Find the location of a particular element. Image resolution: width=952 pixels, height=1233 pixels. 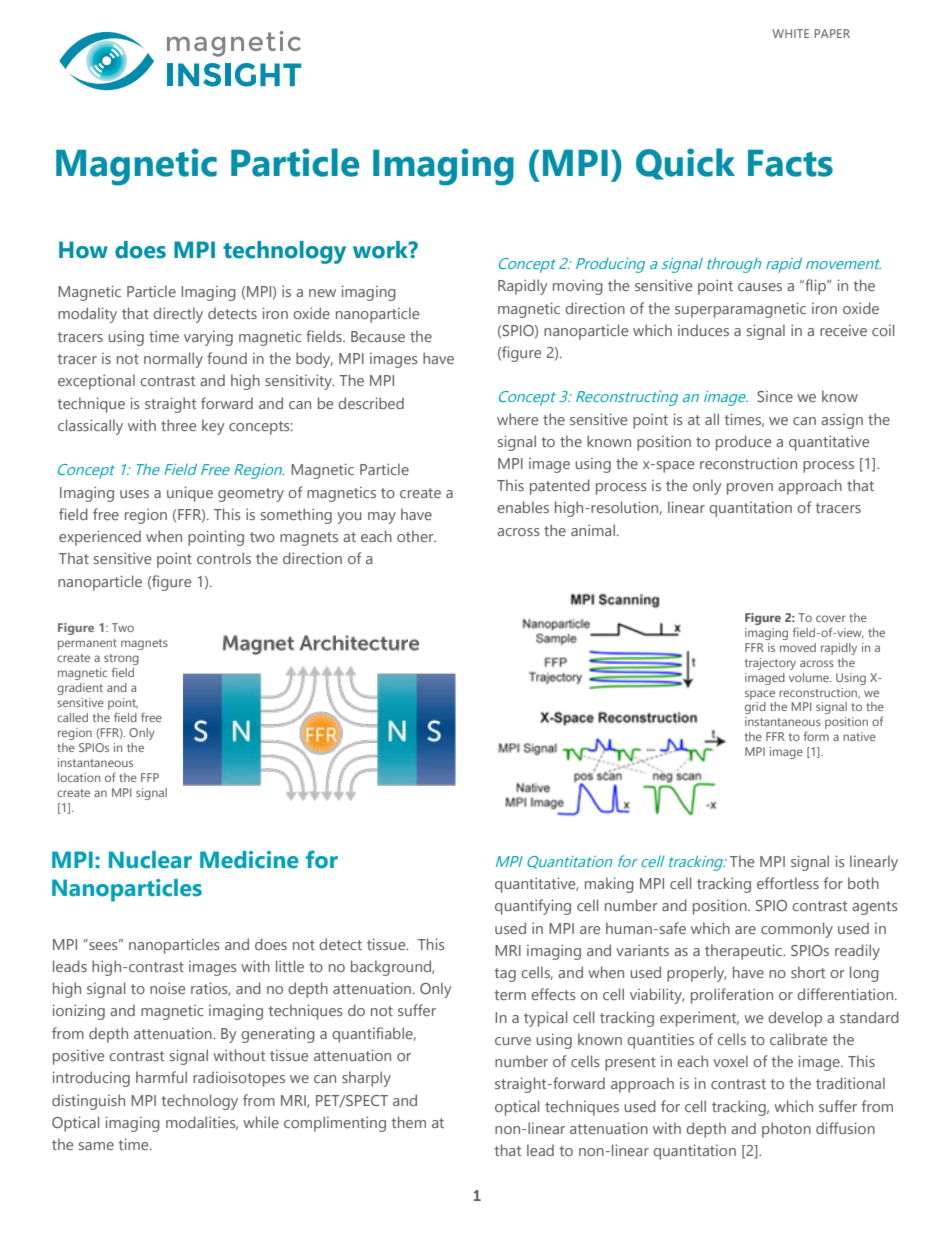

How is located at coordinates (83, 250).
